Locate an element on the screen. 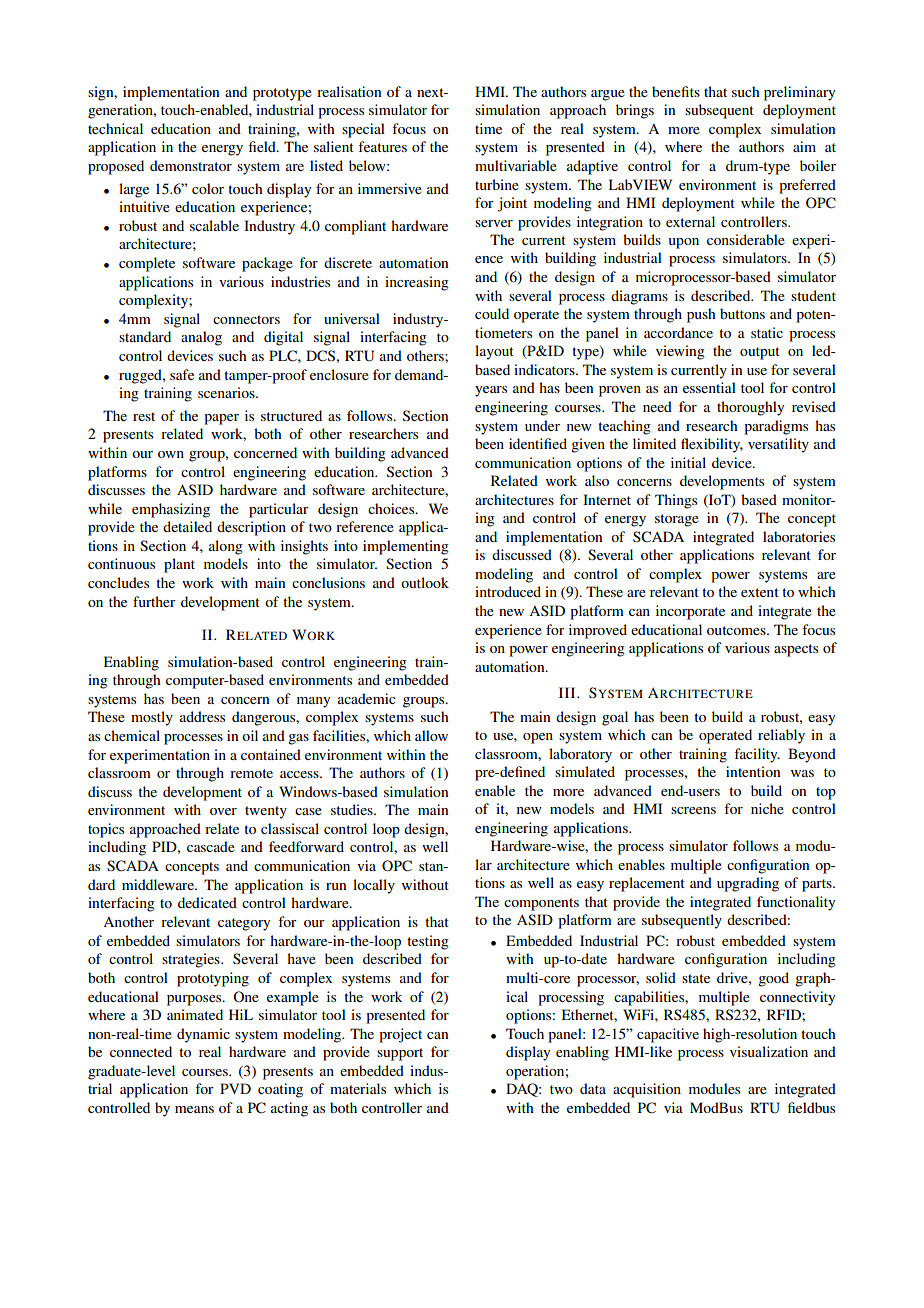 Image resolution: width=924 pixels, height=1308 pixels. safe is located at coordinates (182, 374).
